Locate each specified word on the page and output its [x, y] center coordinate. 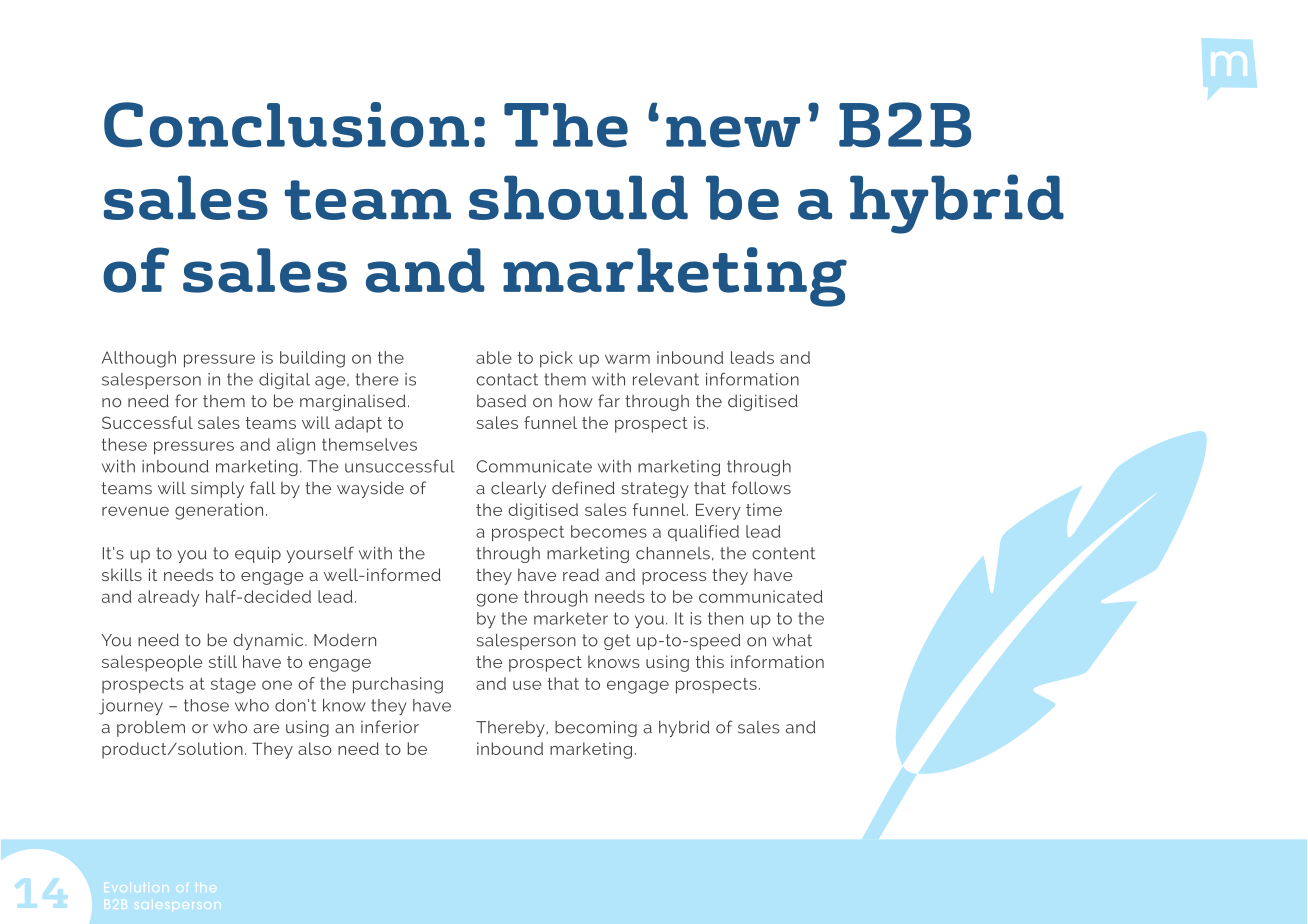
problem [151, 728]
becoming [596, 729]
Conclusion [286, 125]
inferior [390, 727]
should [578, 197]
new [733, 132]
